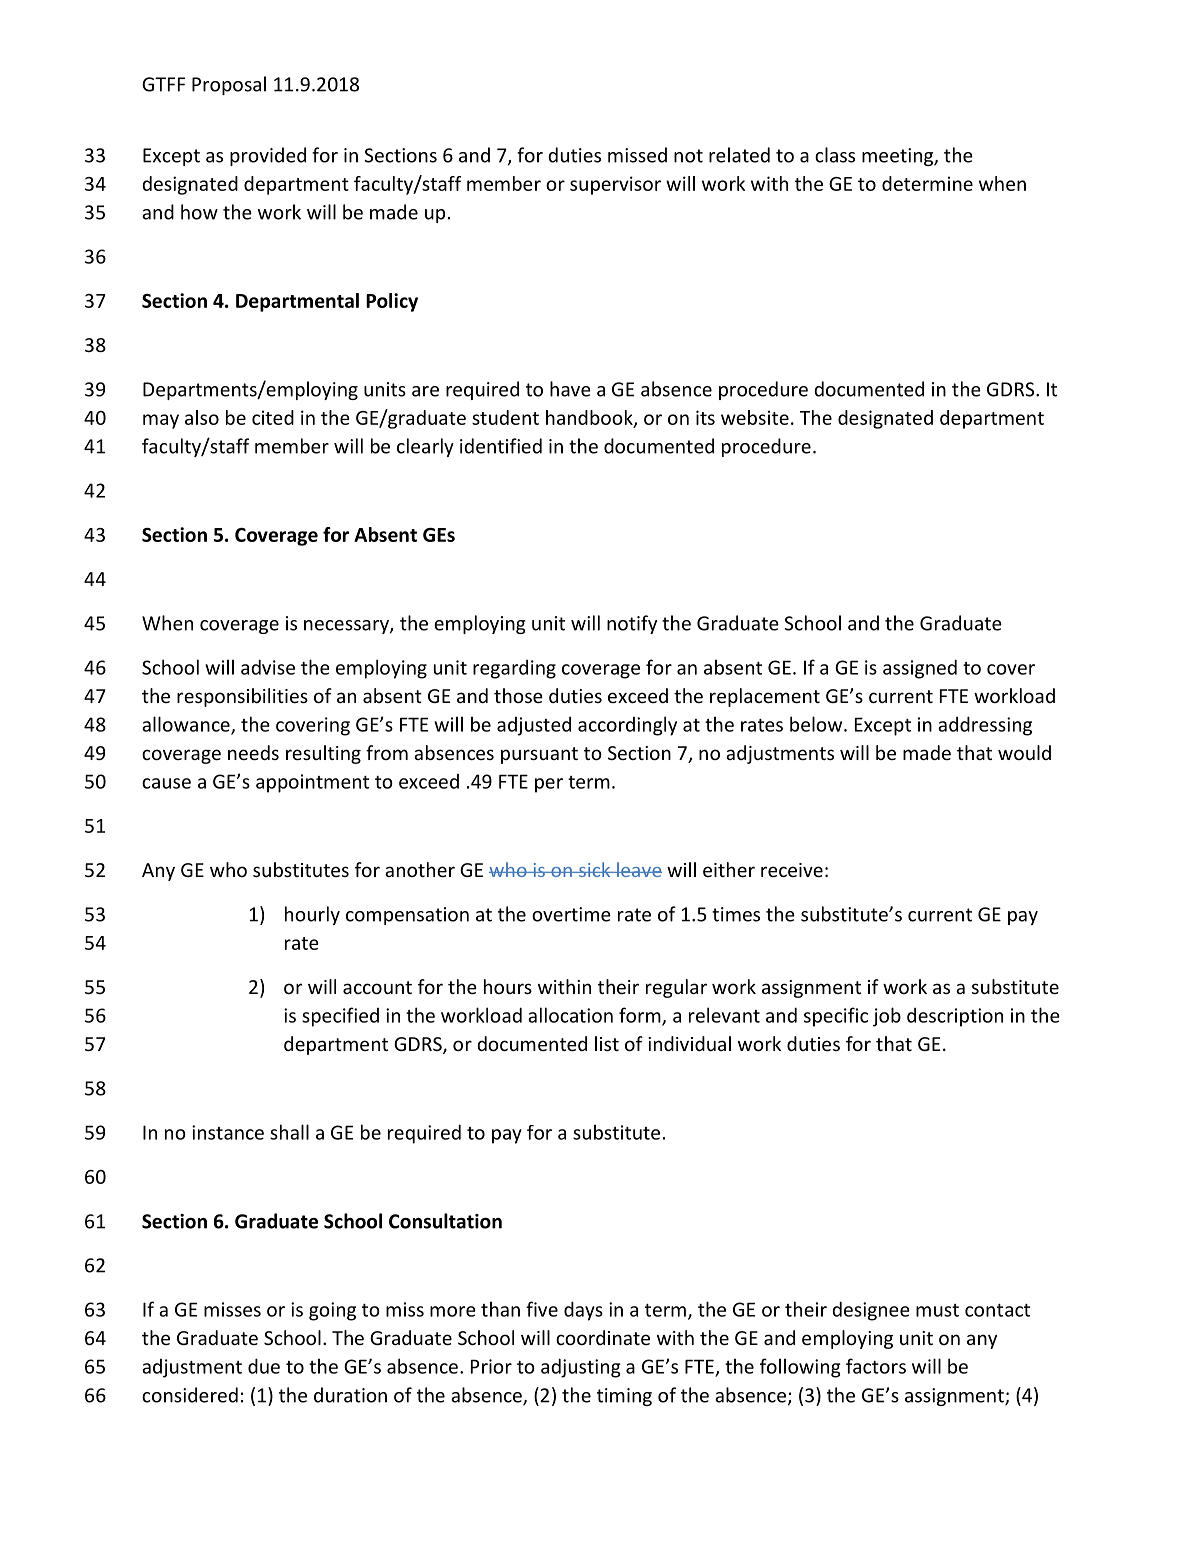 The height and width of the screenshot is (1558, 1204). I want to click on website, so click(755, 417).
